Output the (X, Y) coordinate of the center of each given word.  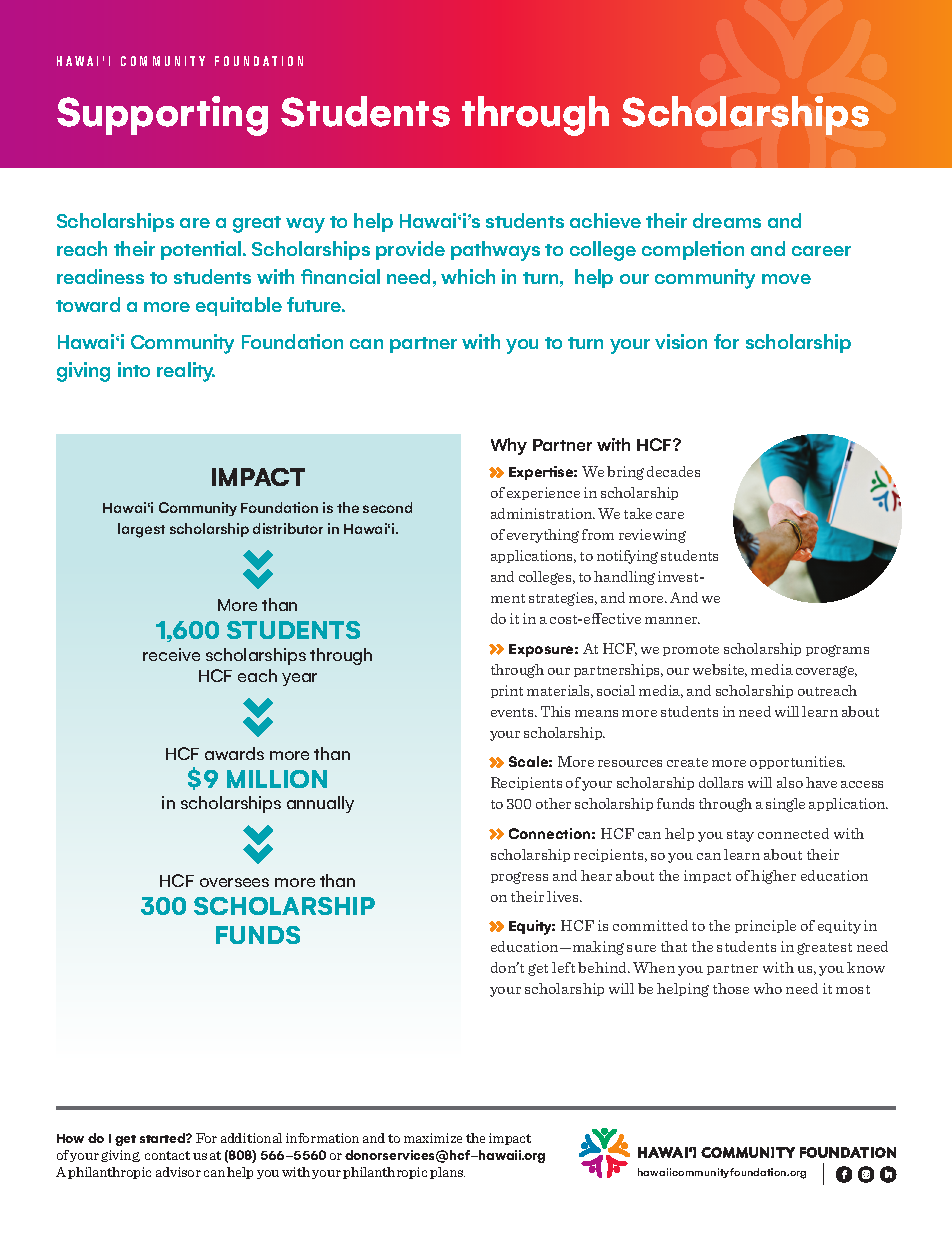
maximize (433, 1138)
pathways (495, 251)
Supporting (162, 116)
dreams (727, 220)
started (163, 1138)
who (768, 988)
